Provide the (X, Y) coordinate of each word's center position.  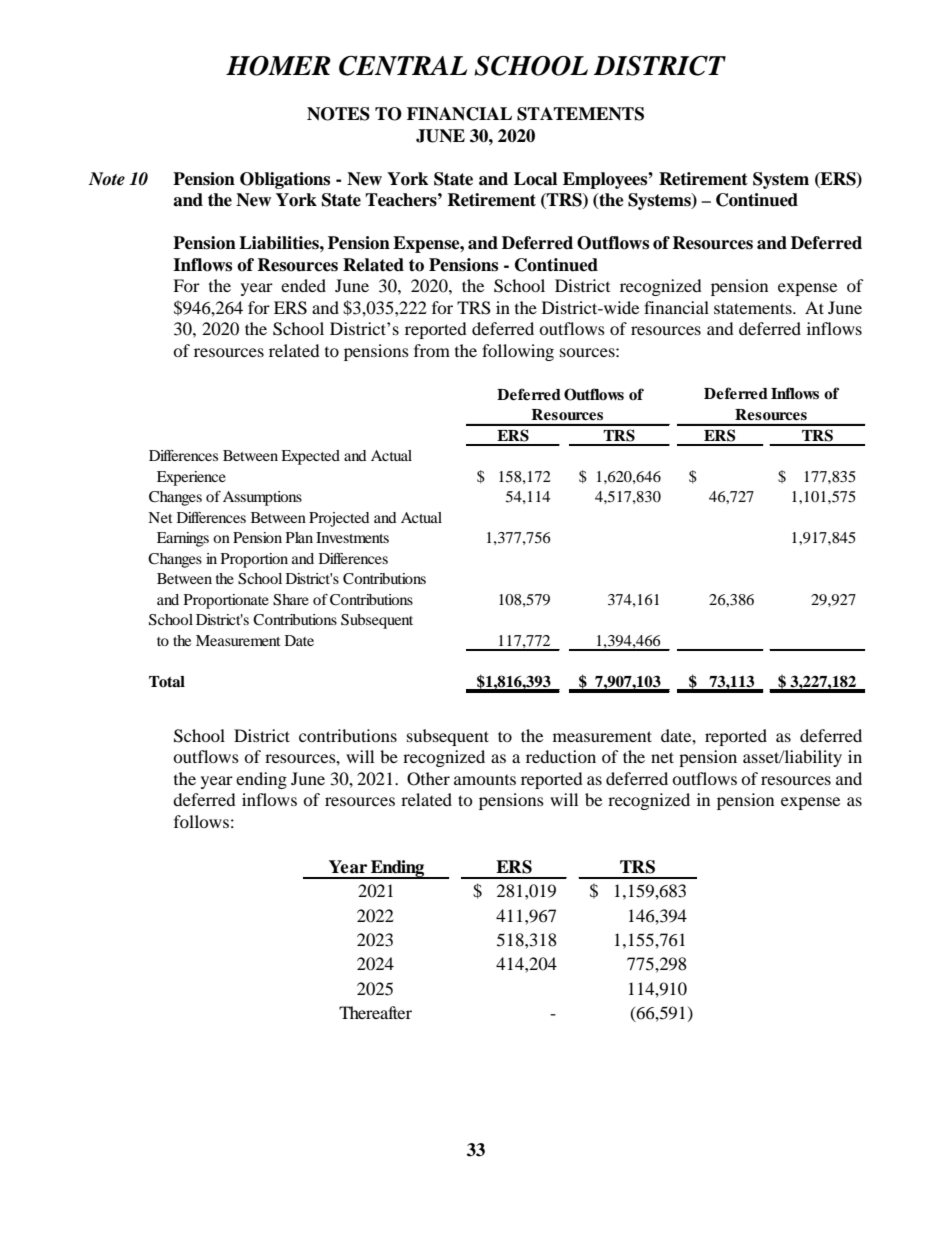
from (432, 350)
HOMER (278, 66)
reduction (561, 756)
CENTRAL (403, 65)
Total (167, 682)
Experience (191, 478)
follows (201, 821)
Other (428, 779)
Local (535, 179)
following (518, 352)
